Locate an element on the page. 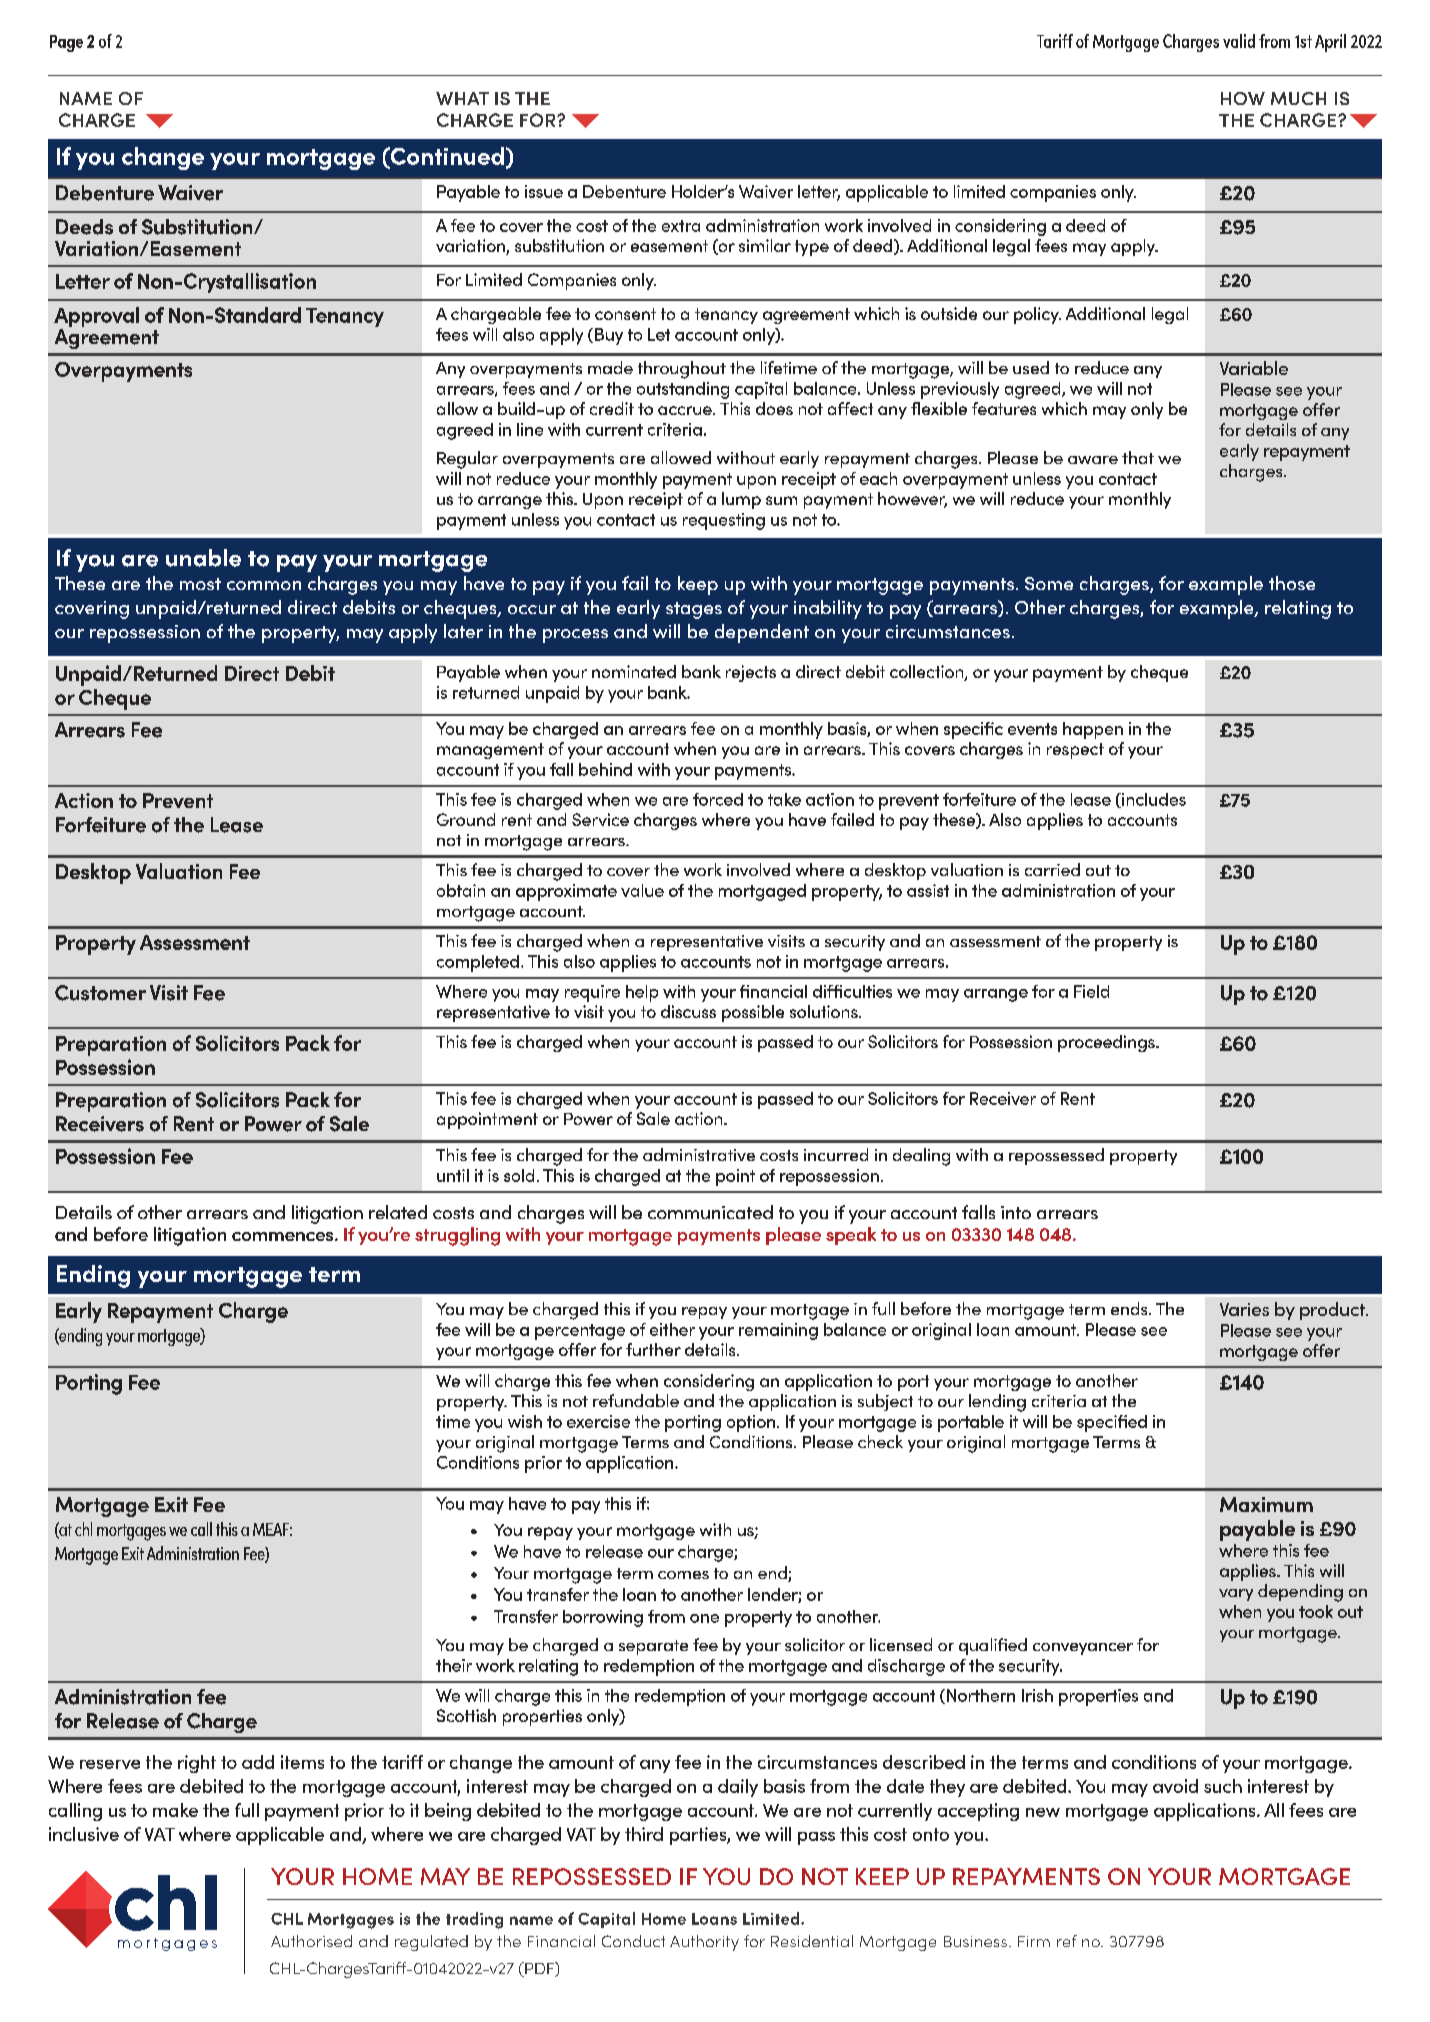  extra is located at coordinates (681, 226).
